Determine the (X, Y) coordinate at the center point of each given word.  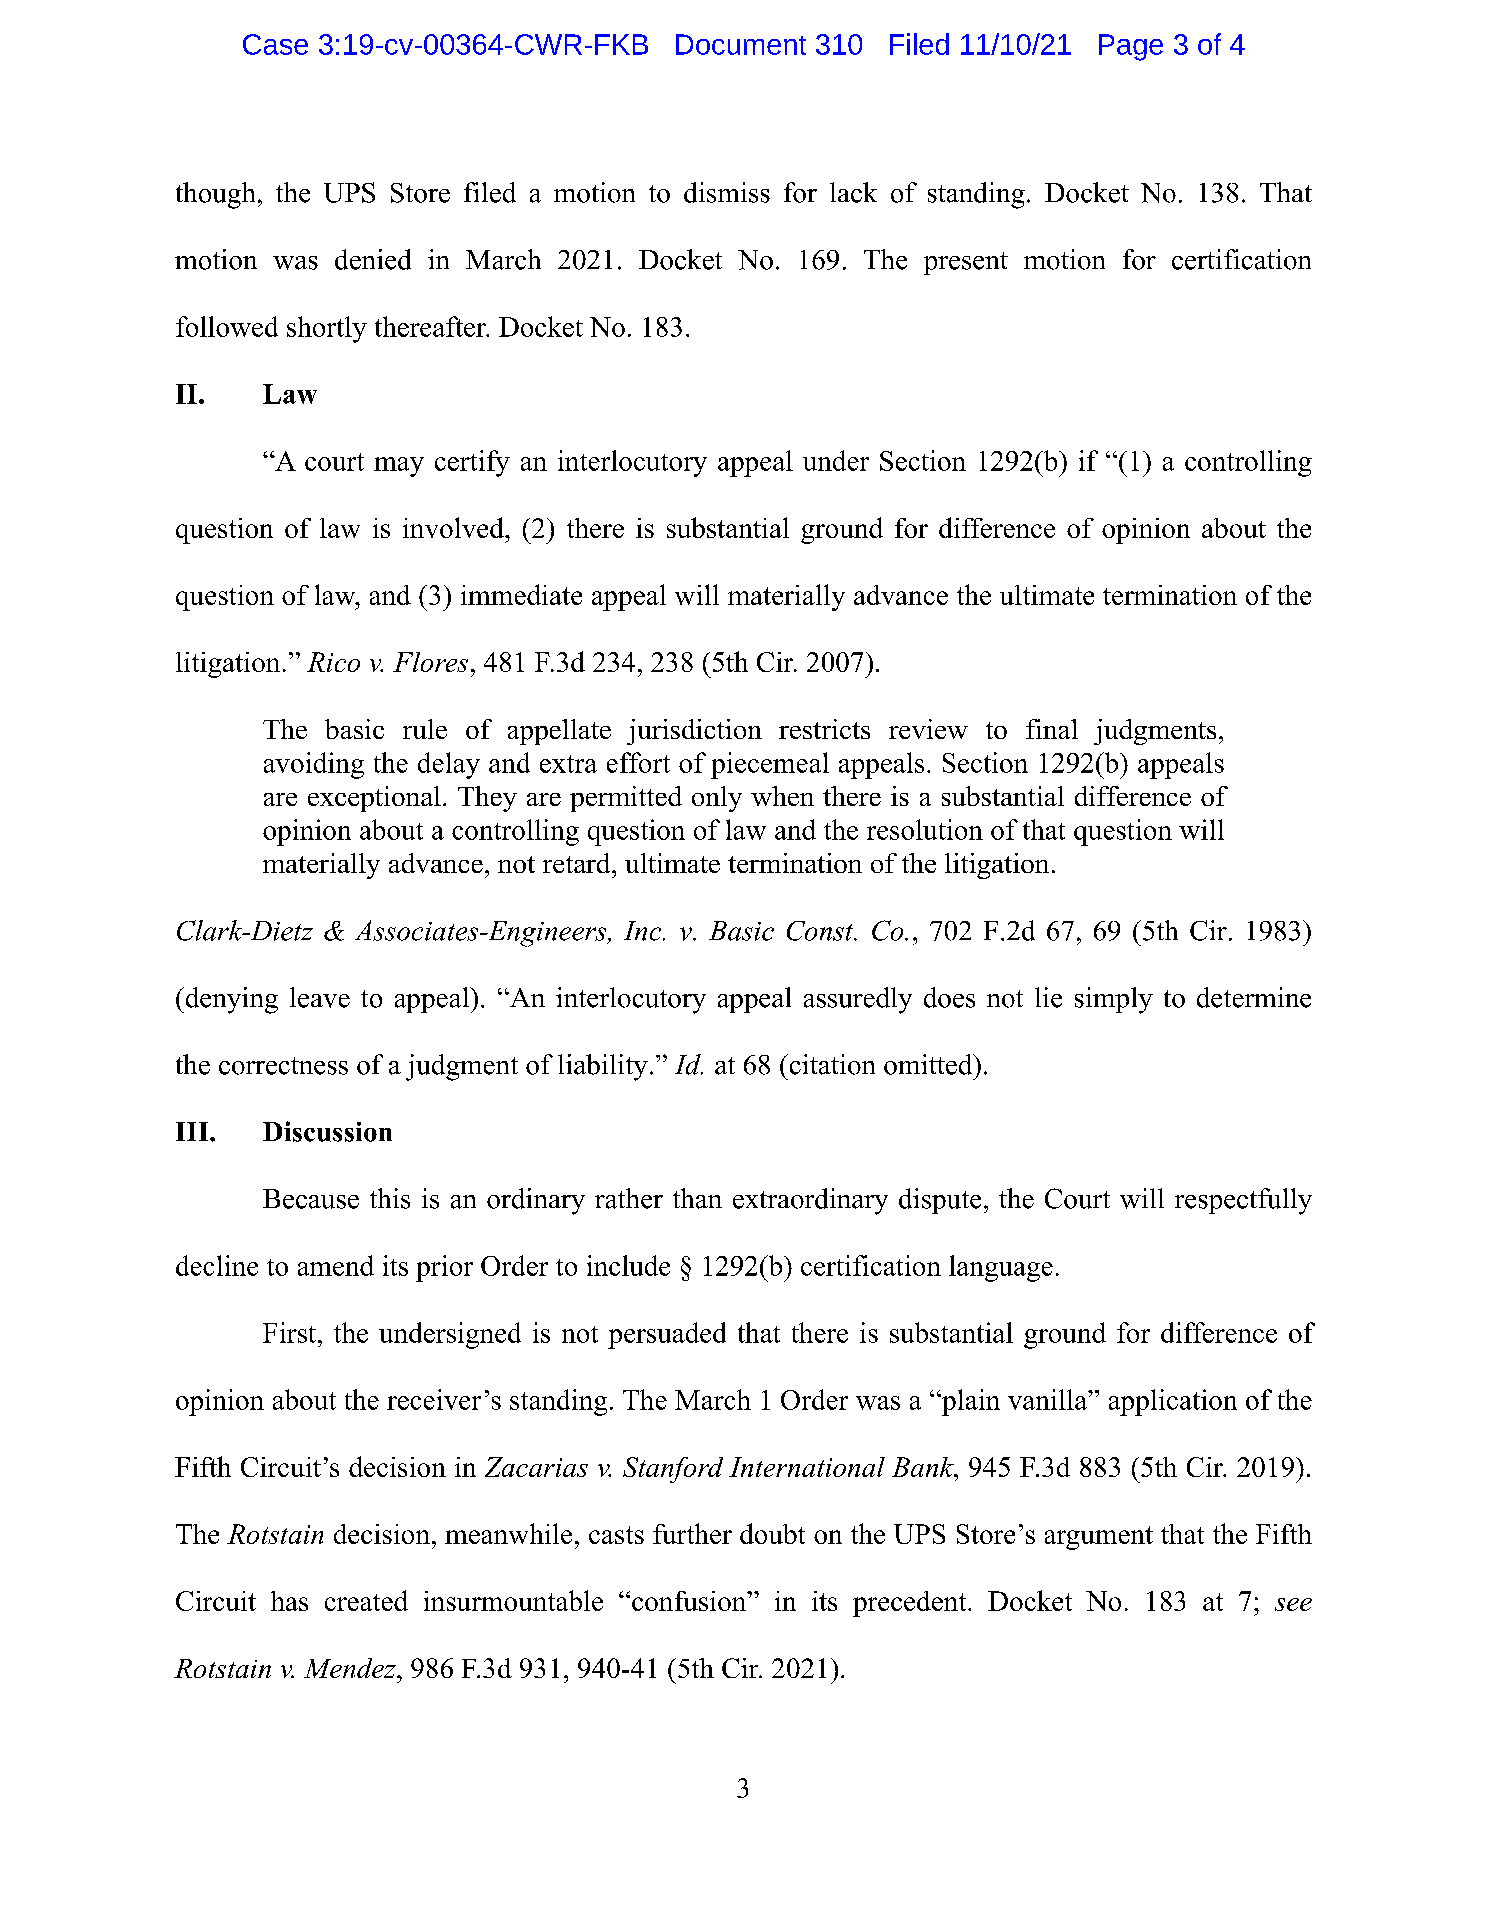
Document (741, 44)
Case (275, 44)
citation (831, 1064)
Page (1131, 47)
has (289, 1601)
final (1052, 729)
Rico (333, 662)
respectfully (1243, 1201)
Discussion (327, 1131)
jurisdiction (694, 732)
